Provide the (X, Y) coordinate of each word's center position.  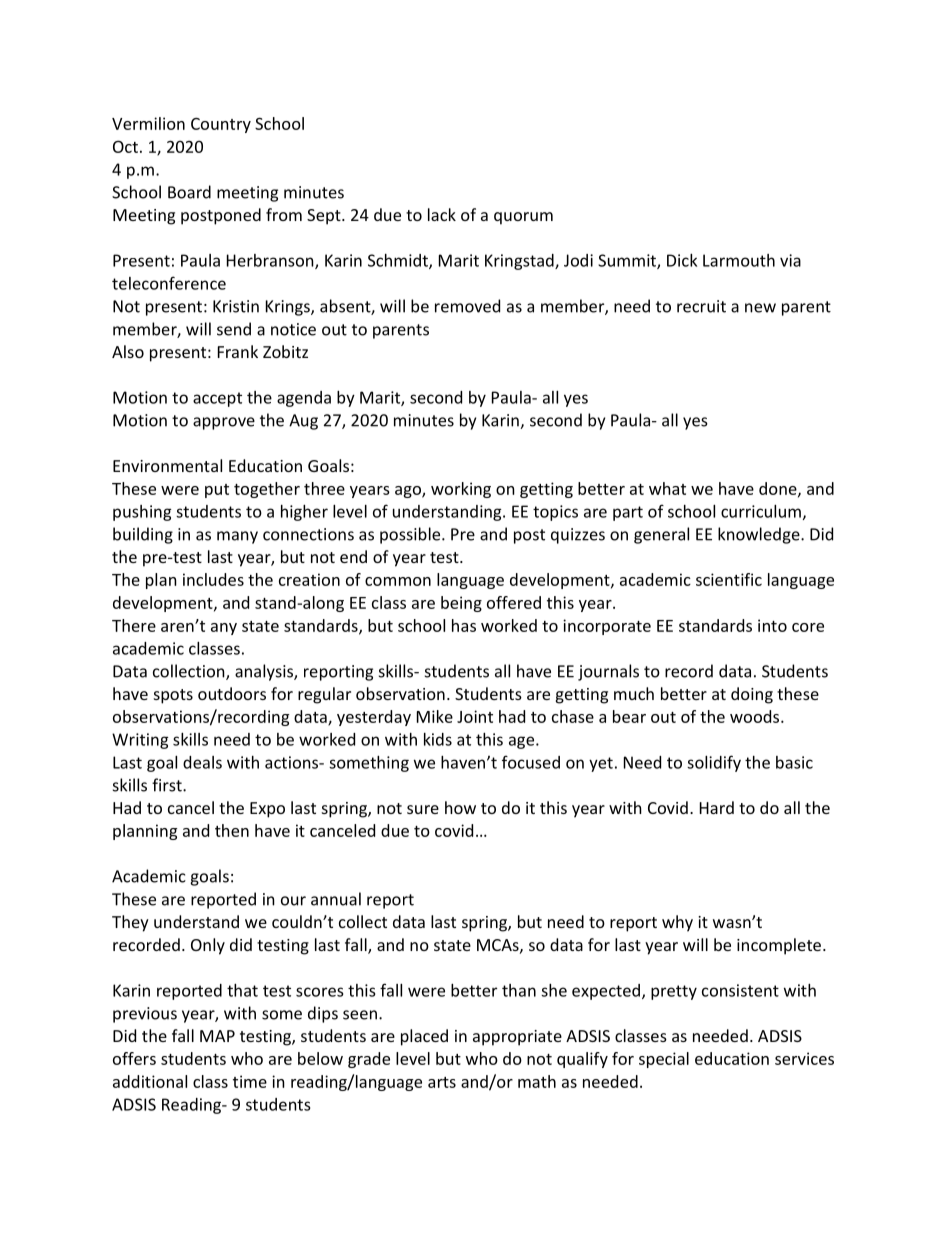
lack (442, 214)
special (664, 1060)
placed (424, 1037)
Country (221, 125)
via (790, 260)
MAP (217, 1036)
